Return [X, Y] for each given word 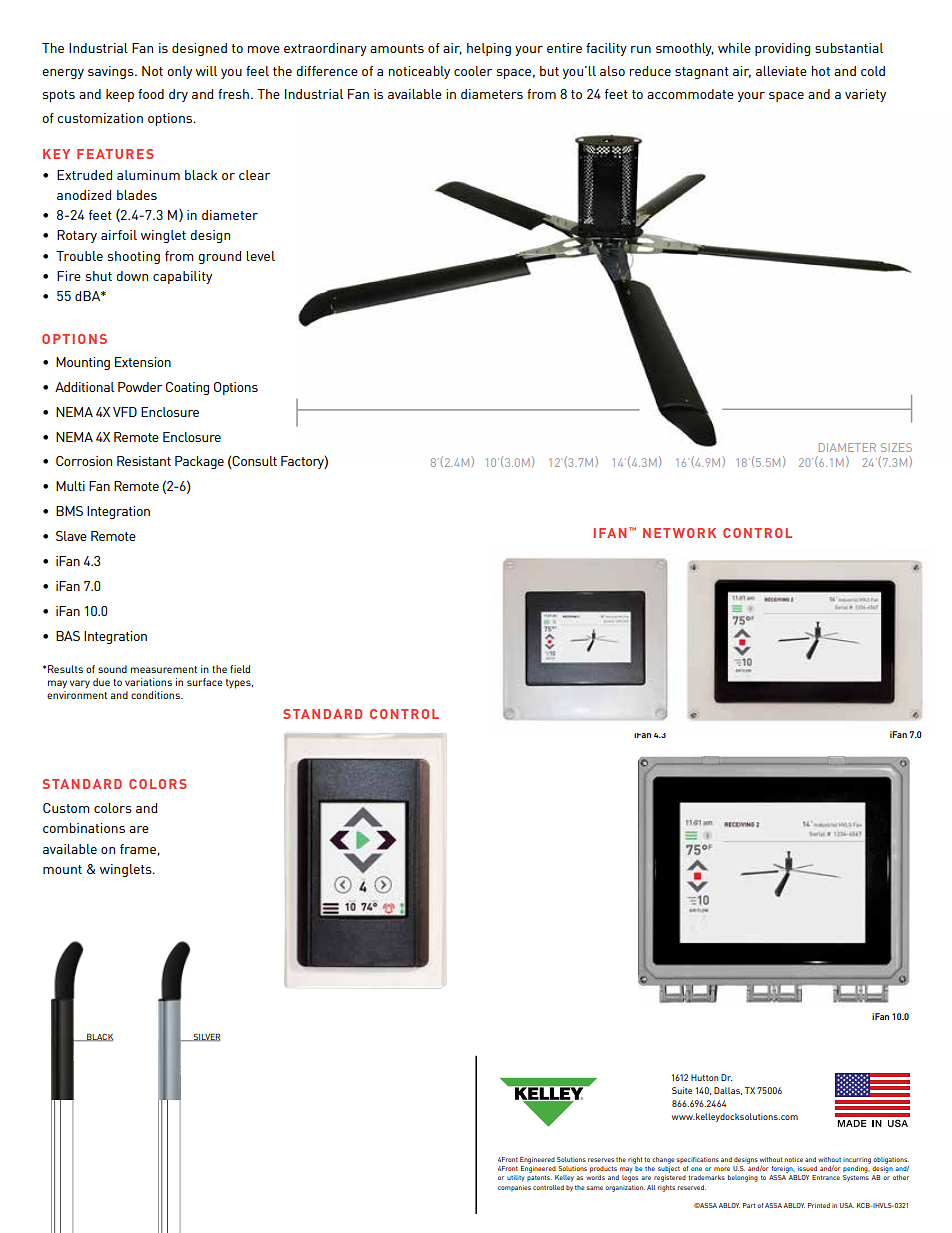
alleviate [781, 71]
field [240, 669]
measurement [164, 669]
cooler [473, 71]
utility [515, 1178]
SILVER [206, 1037]
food [151, 94]
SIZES [896, 447]
